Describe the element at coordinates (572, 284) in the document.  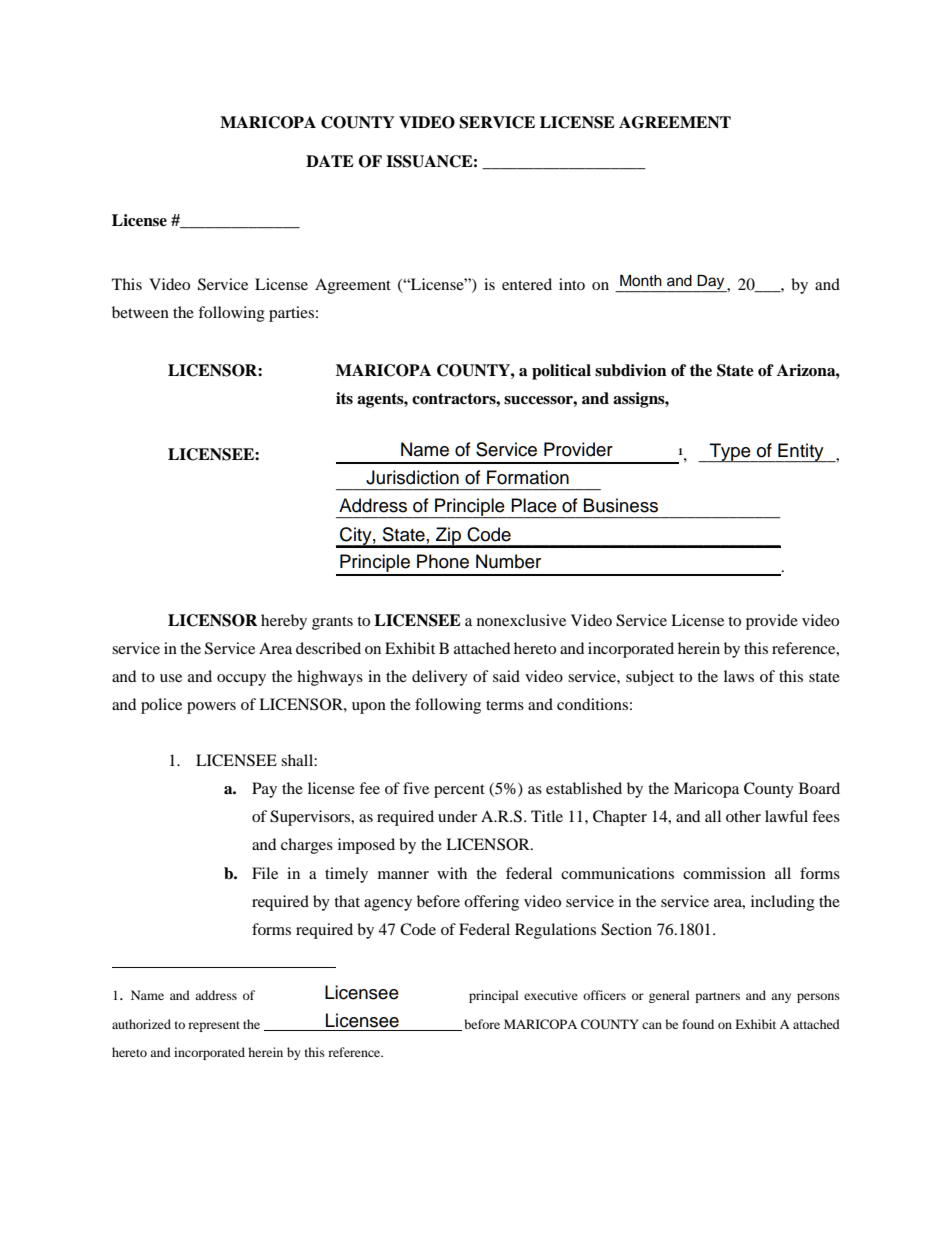
I see `into` at that location.
